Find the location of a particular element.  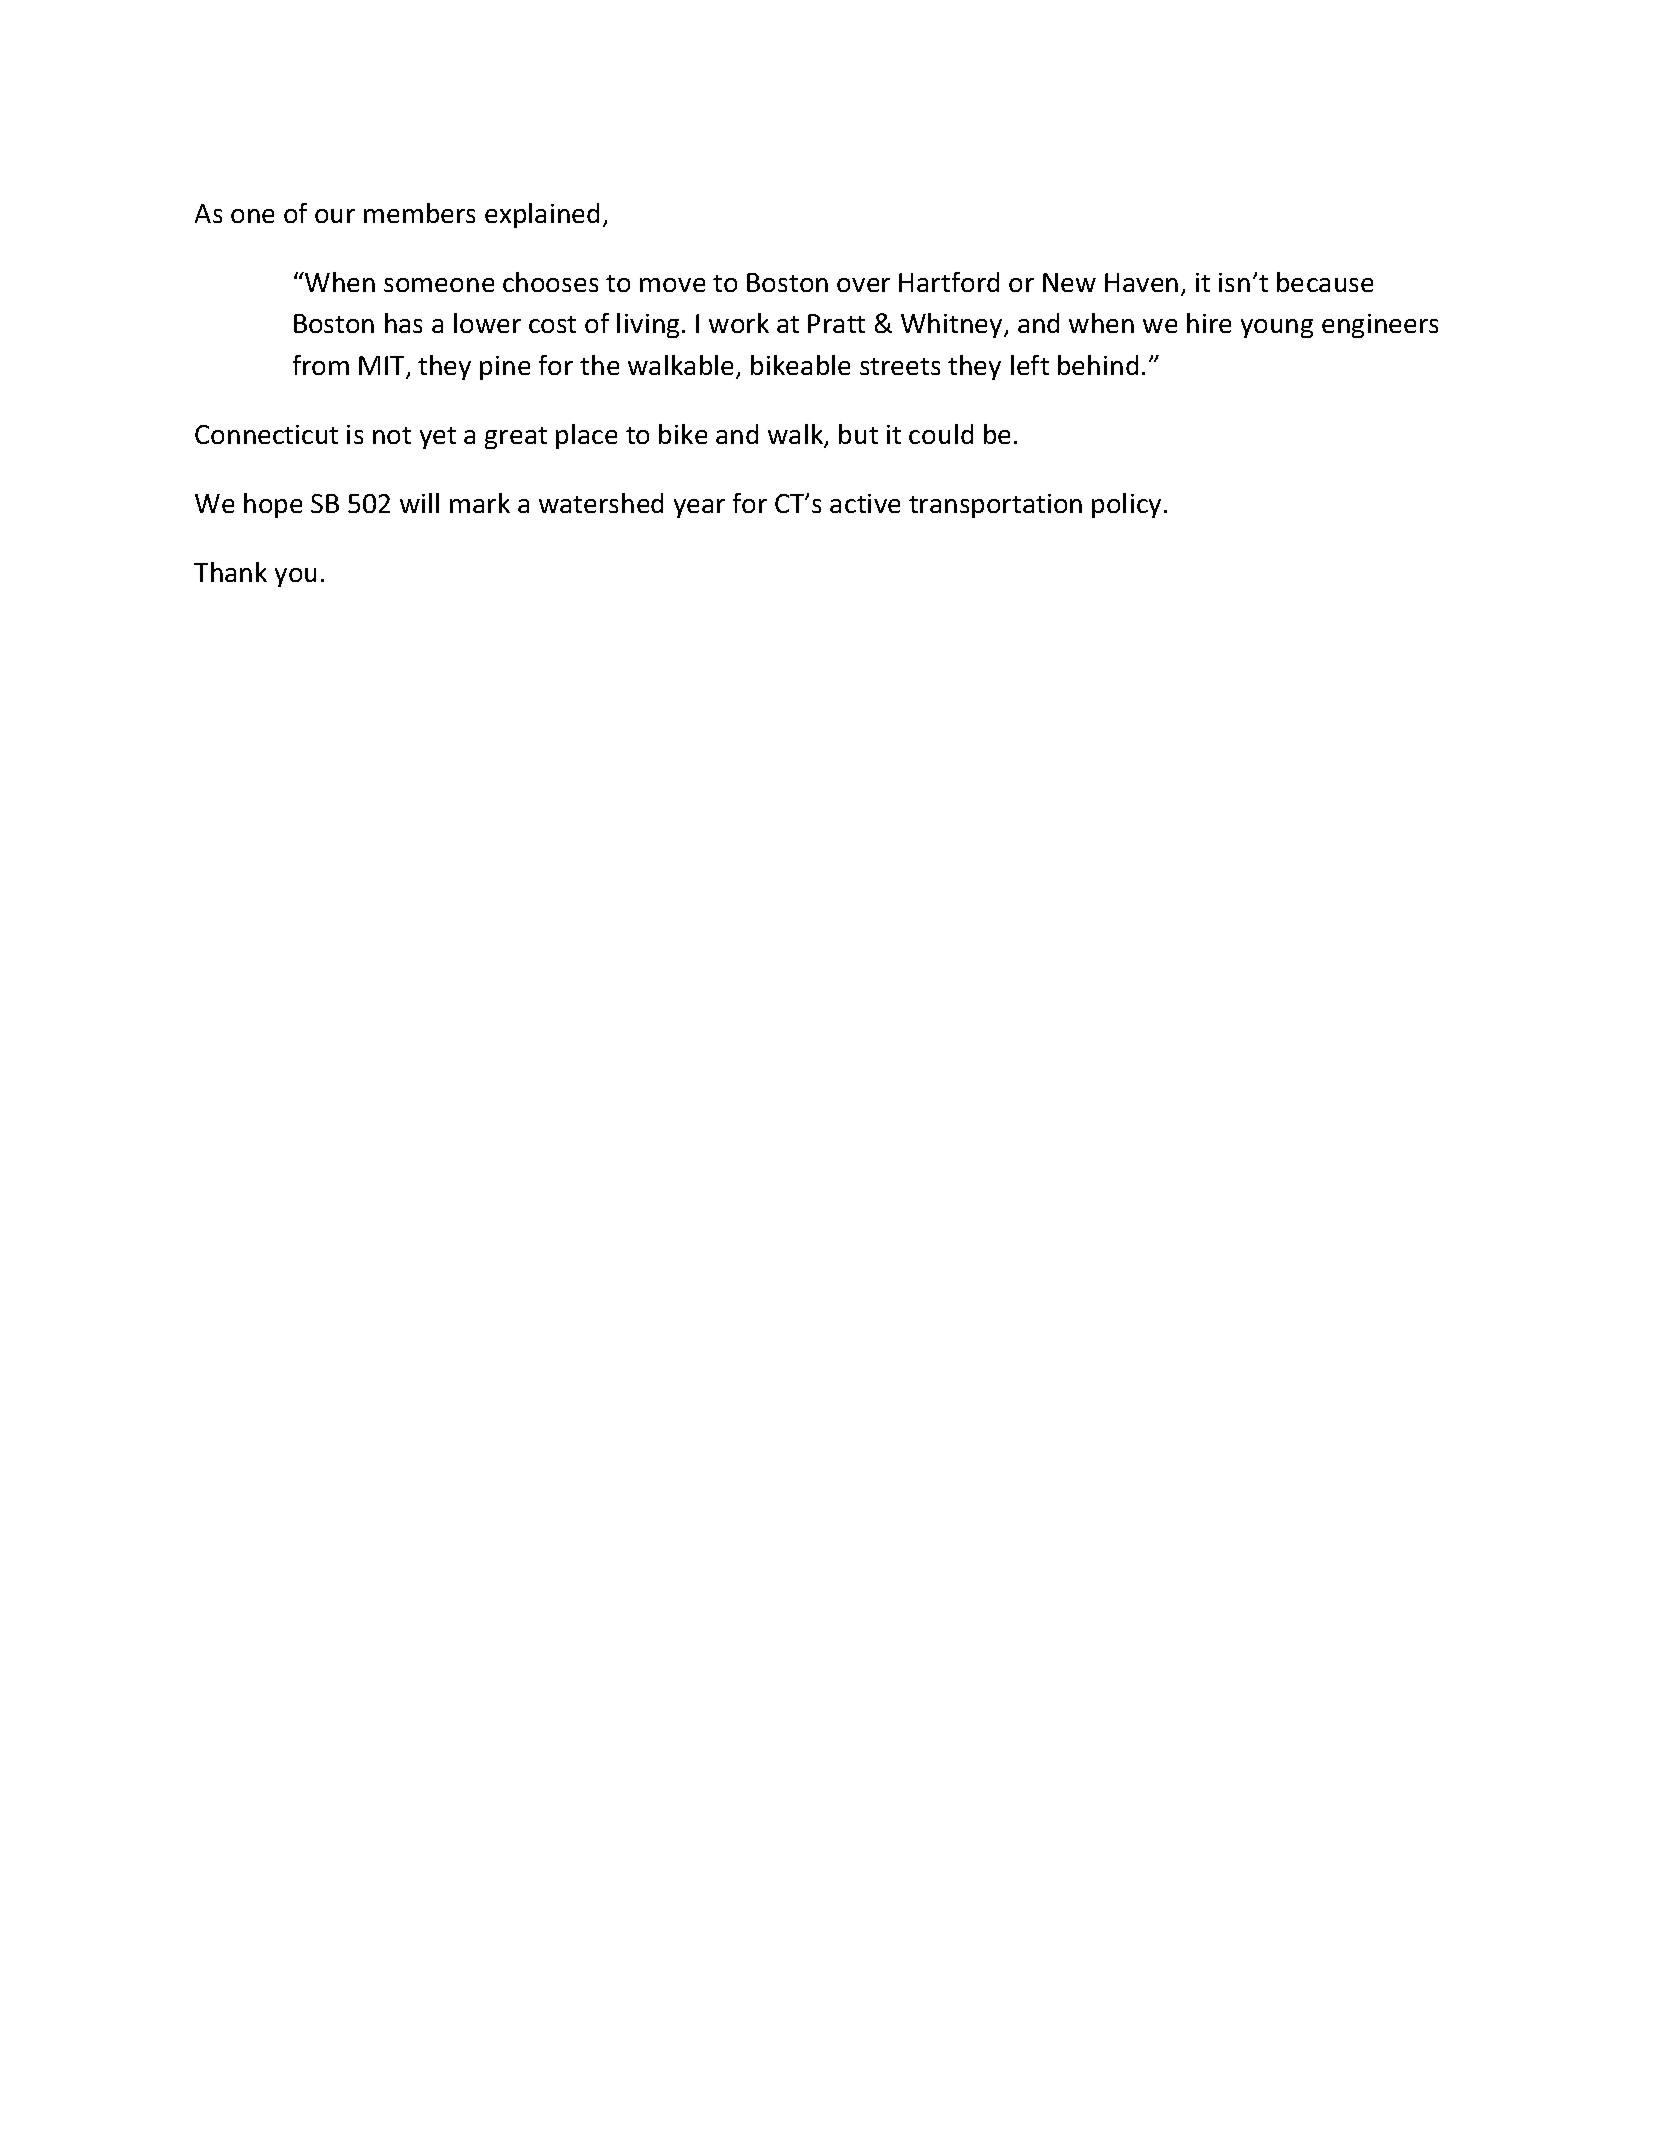

our is located at coordinates (335, 216).
